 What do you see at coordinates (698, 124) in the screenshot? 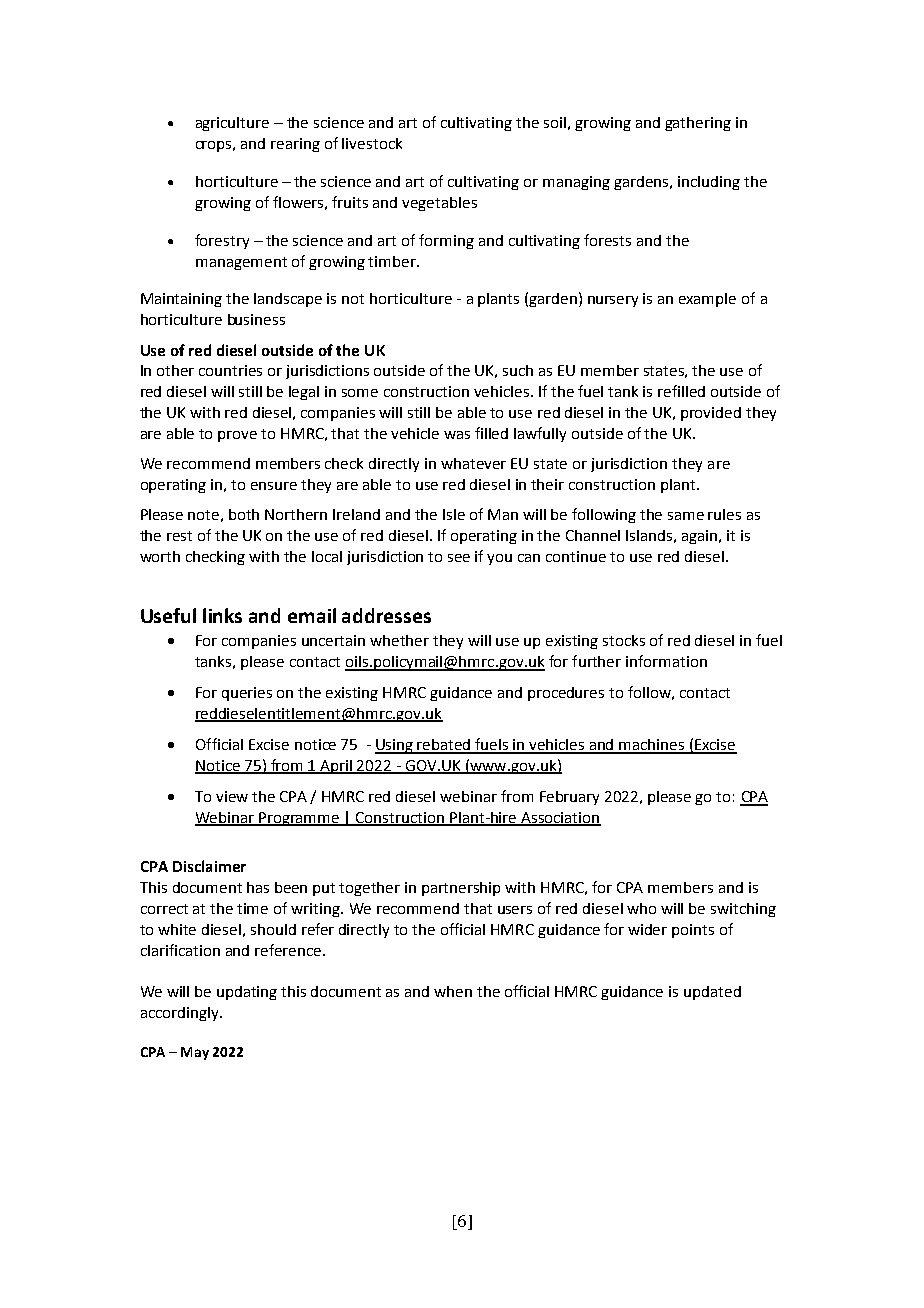
I see `gathering` at bounding box center [698, 124].
